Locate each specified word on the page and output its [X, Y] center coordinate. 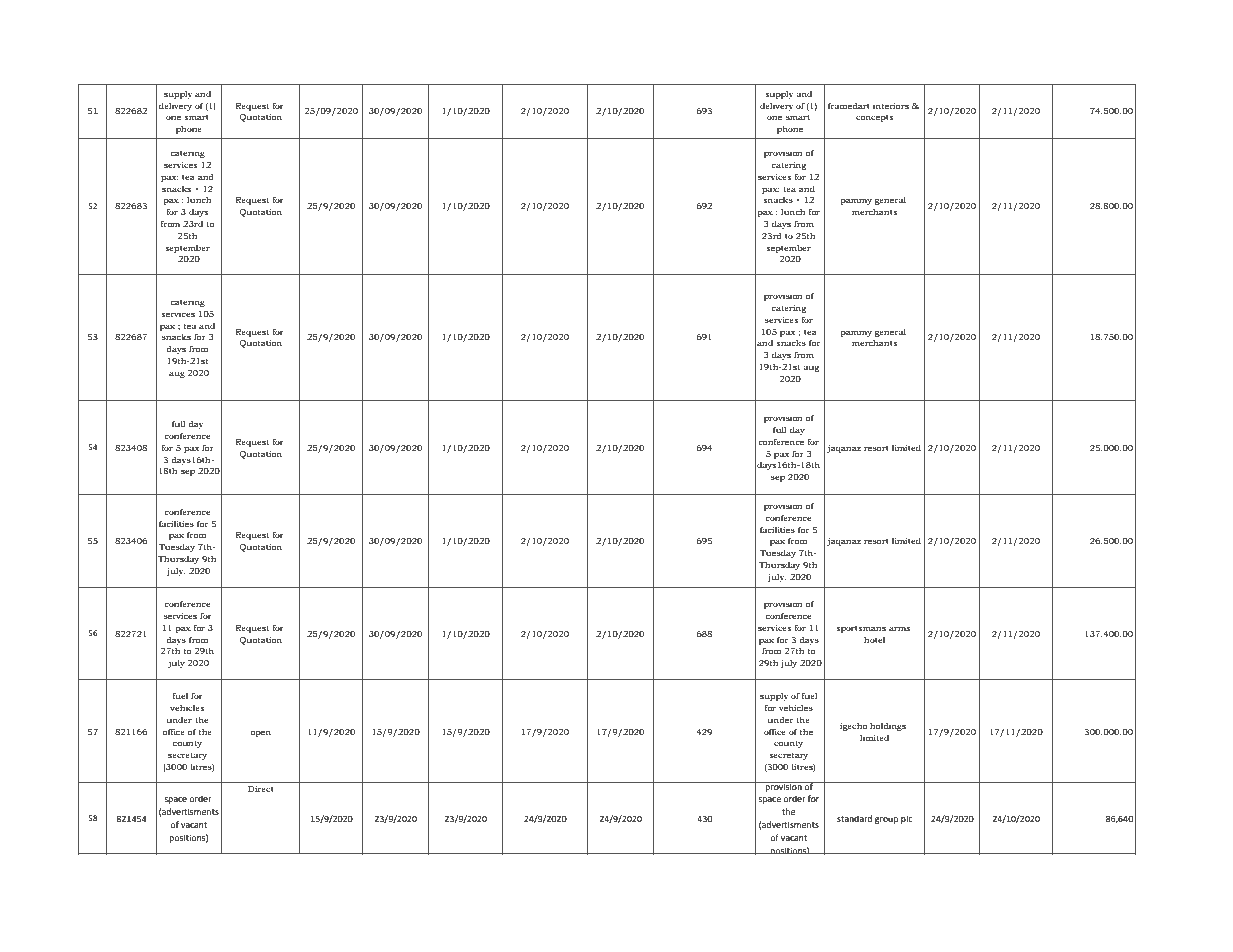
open [260, 733]
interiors [891, 106]
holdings [888, 727]
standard [854, 818]
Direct [261, 789]
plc [907, 819]
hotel [874, 640]
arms [899, 628]
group [886, 820]
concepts [874, 118]
